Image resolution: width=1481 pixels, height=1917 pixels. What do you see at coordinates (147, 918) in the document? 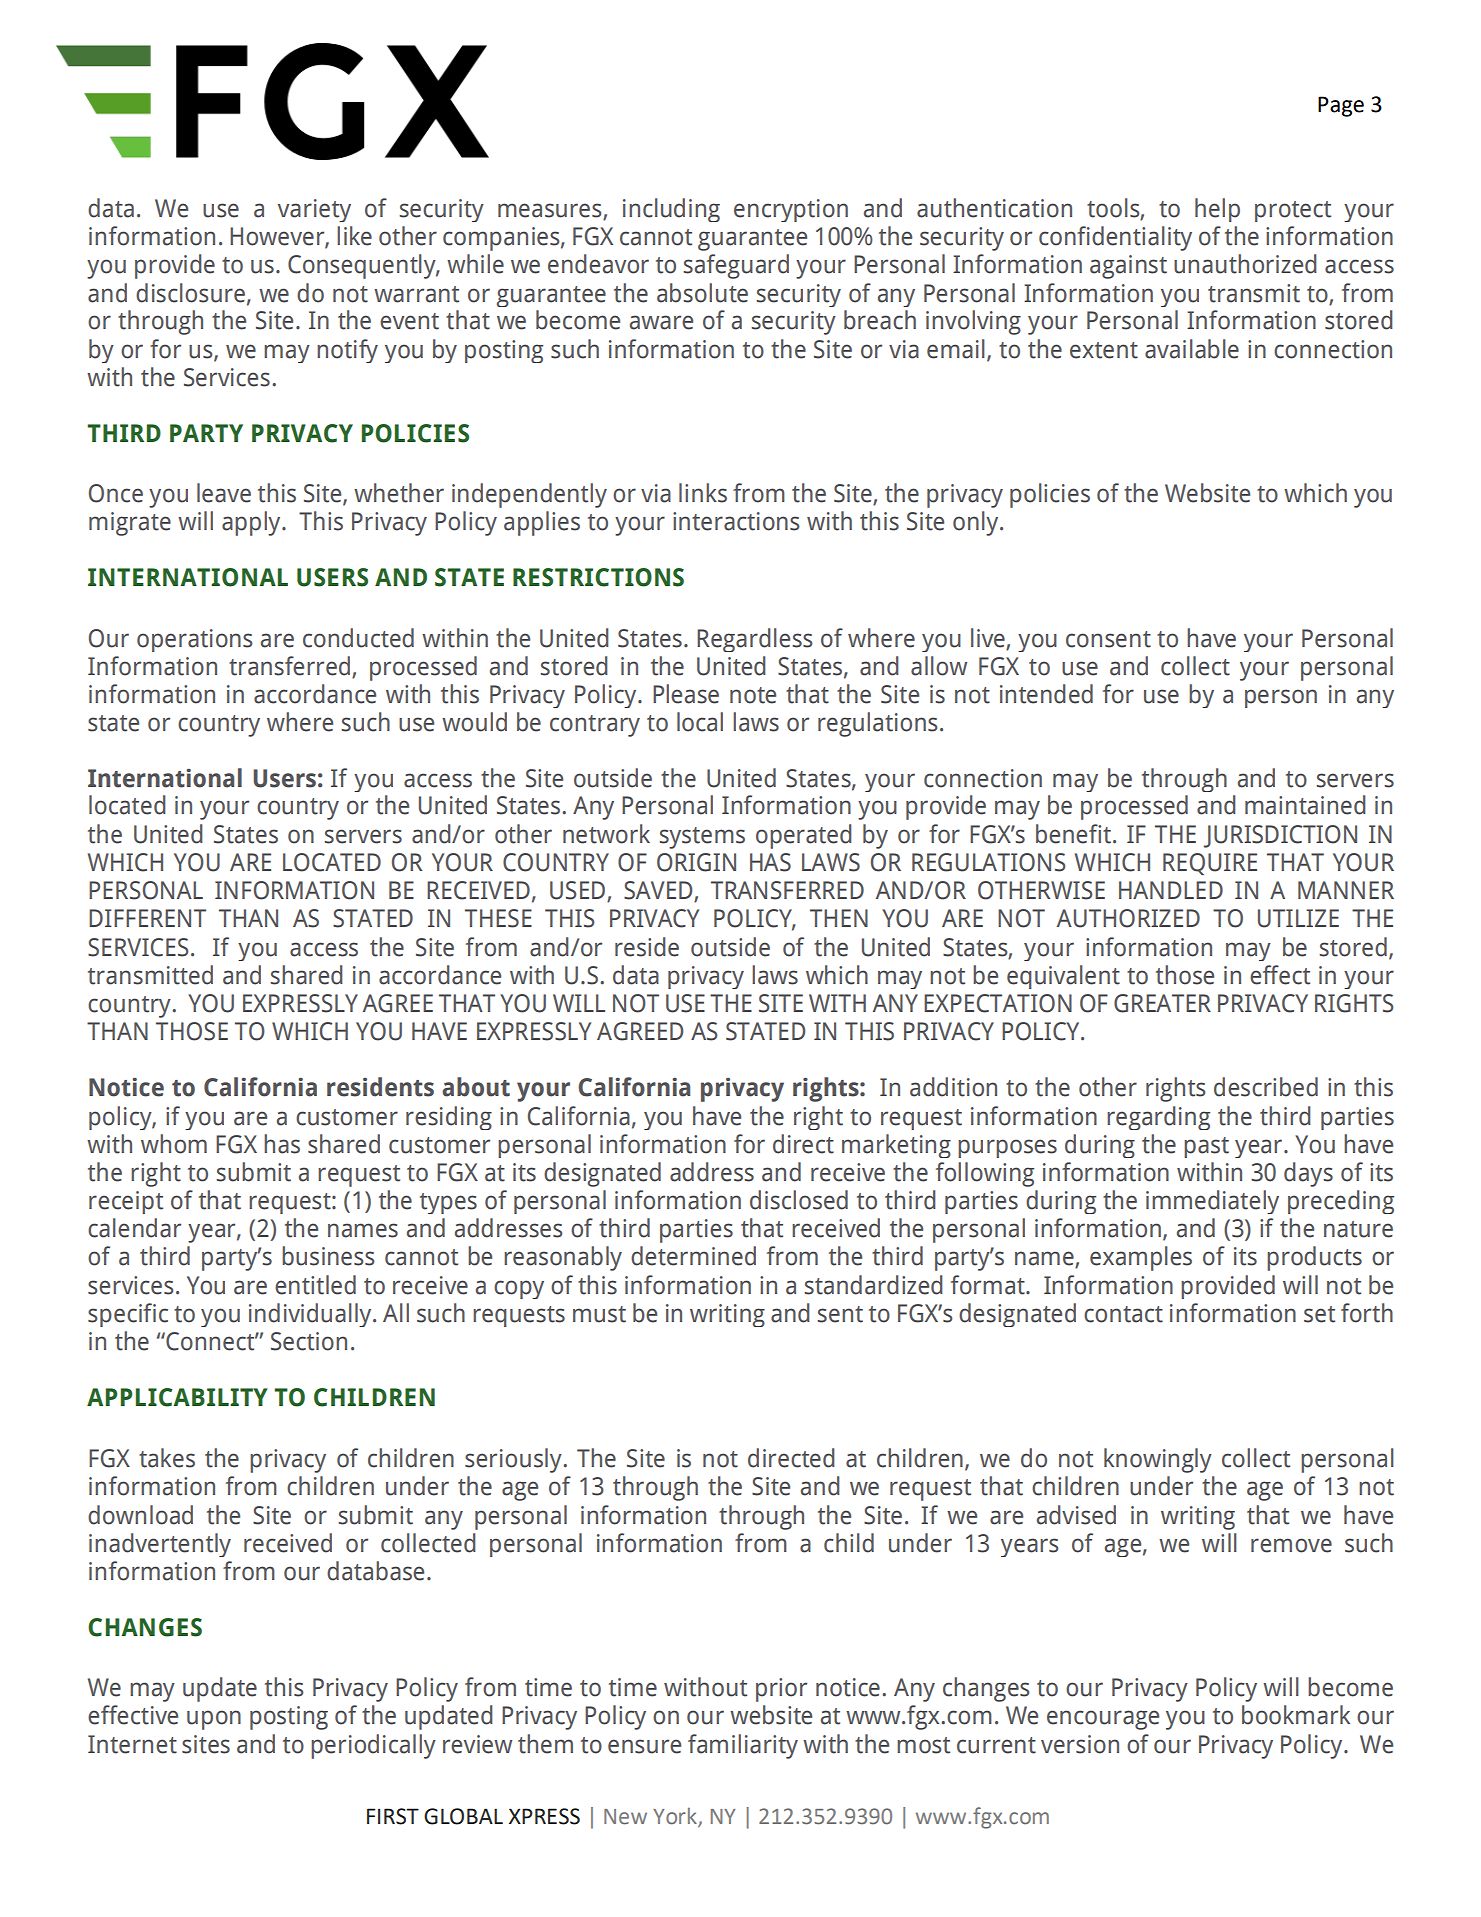
I see `DIFFERENT` at bounding box center [147, 918].
